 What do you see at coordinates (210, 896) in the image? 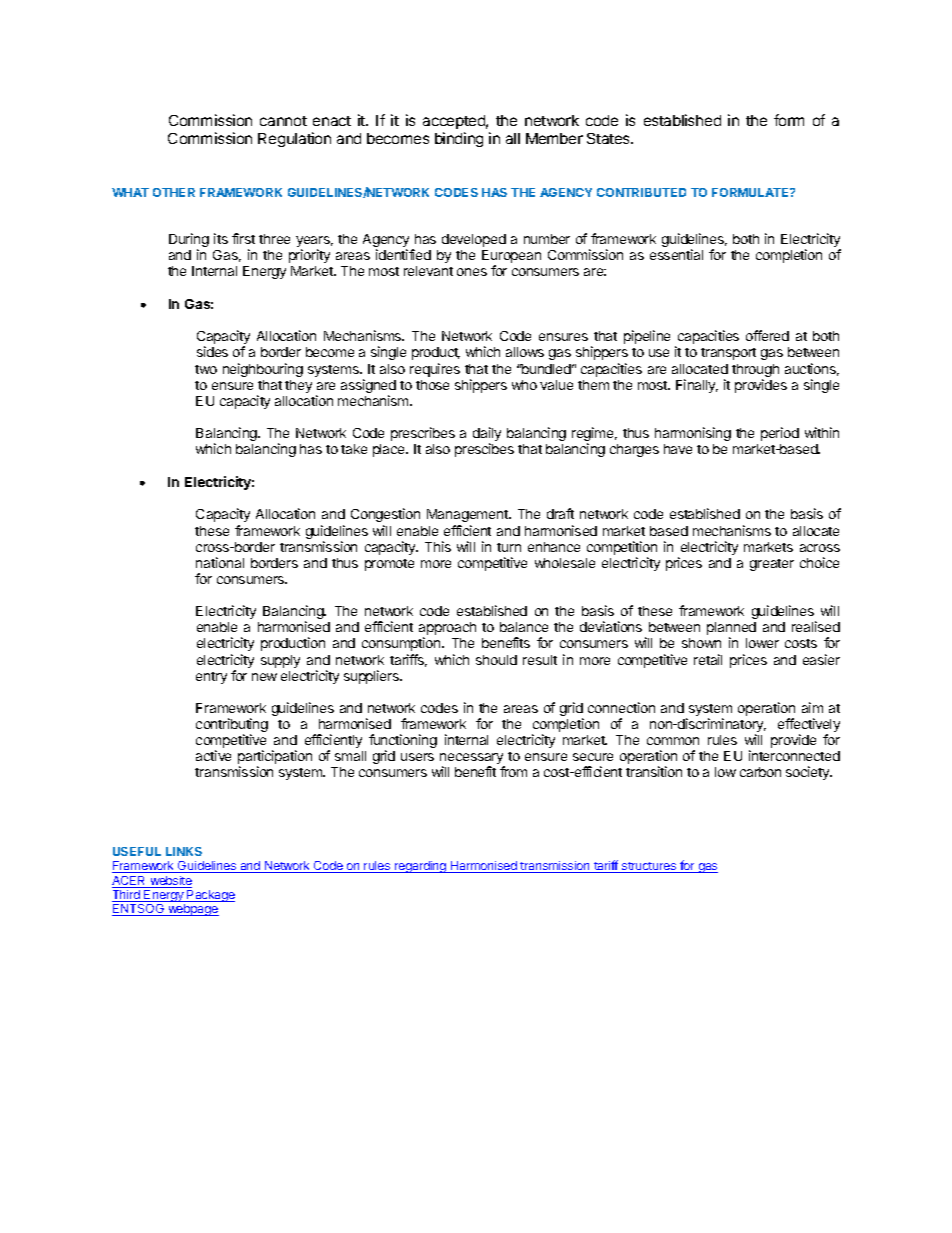
I see `Package` at bounding box center [210, 896].
